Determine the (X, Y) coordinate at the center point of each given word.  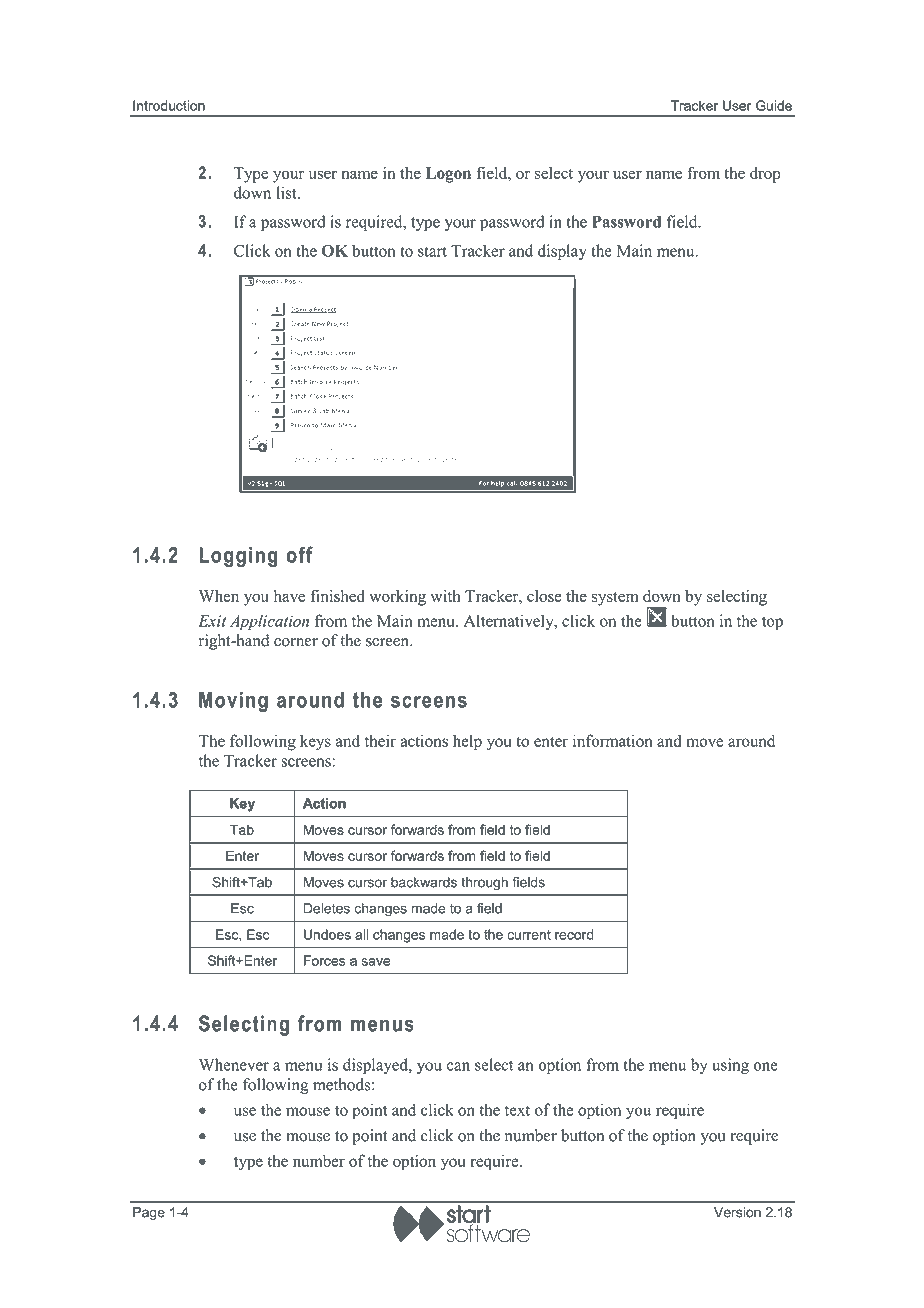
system (615, 599)
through (484, 883)
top (772, 623)
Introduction (169, 105)
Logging (238, 557)
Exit (212, 621)
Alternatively (510, 622)
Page (149, 1213)
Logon (448, 175)
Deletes (327, 908)
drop (765, 175)
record (574, 934)
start (432, 251)
